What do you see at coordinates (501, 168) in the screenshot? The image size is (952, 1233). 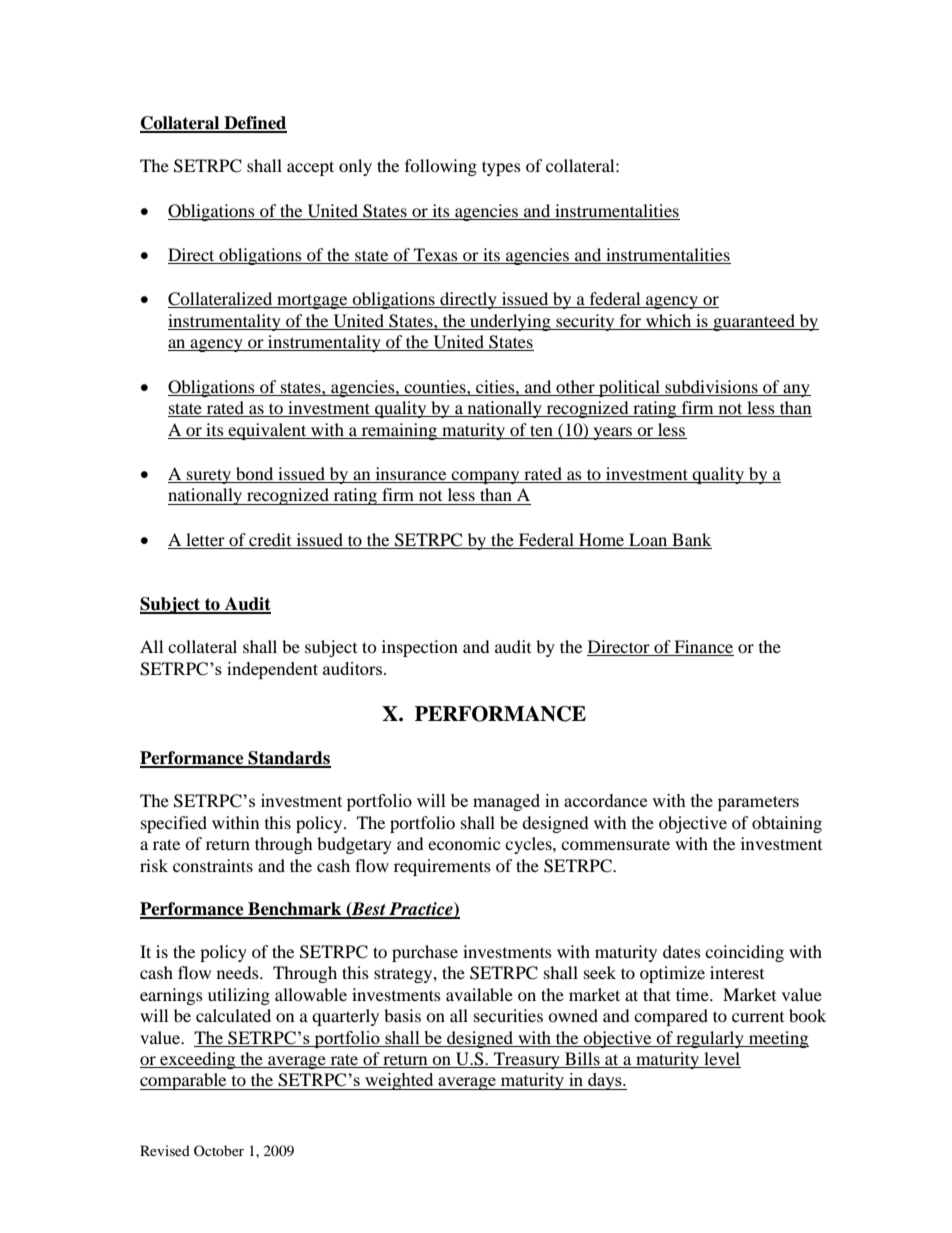 I see `types` at bounding box center [501, 168].
